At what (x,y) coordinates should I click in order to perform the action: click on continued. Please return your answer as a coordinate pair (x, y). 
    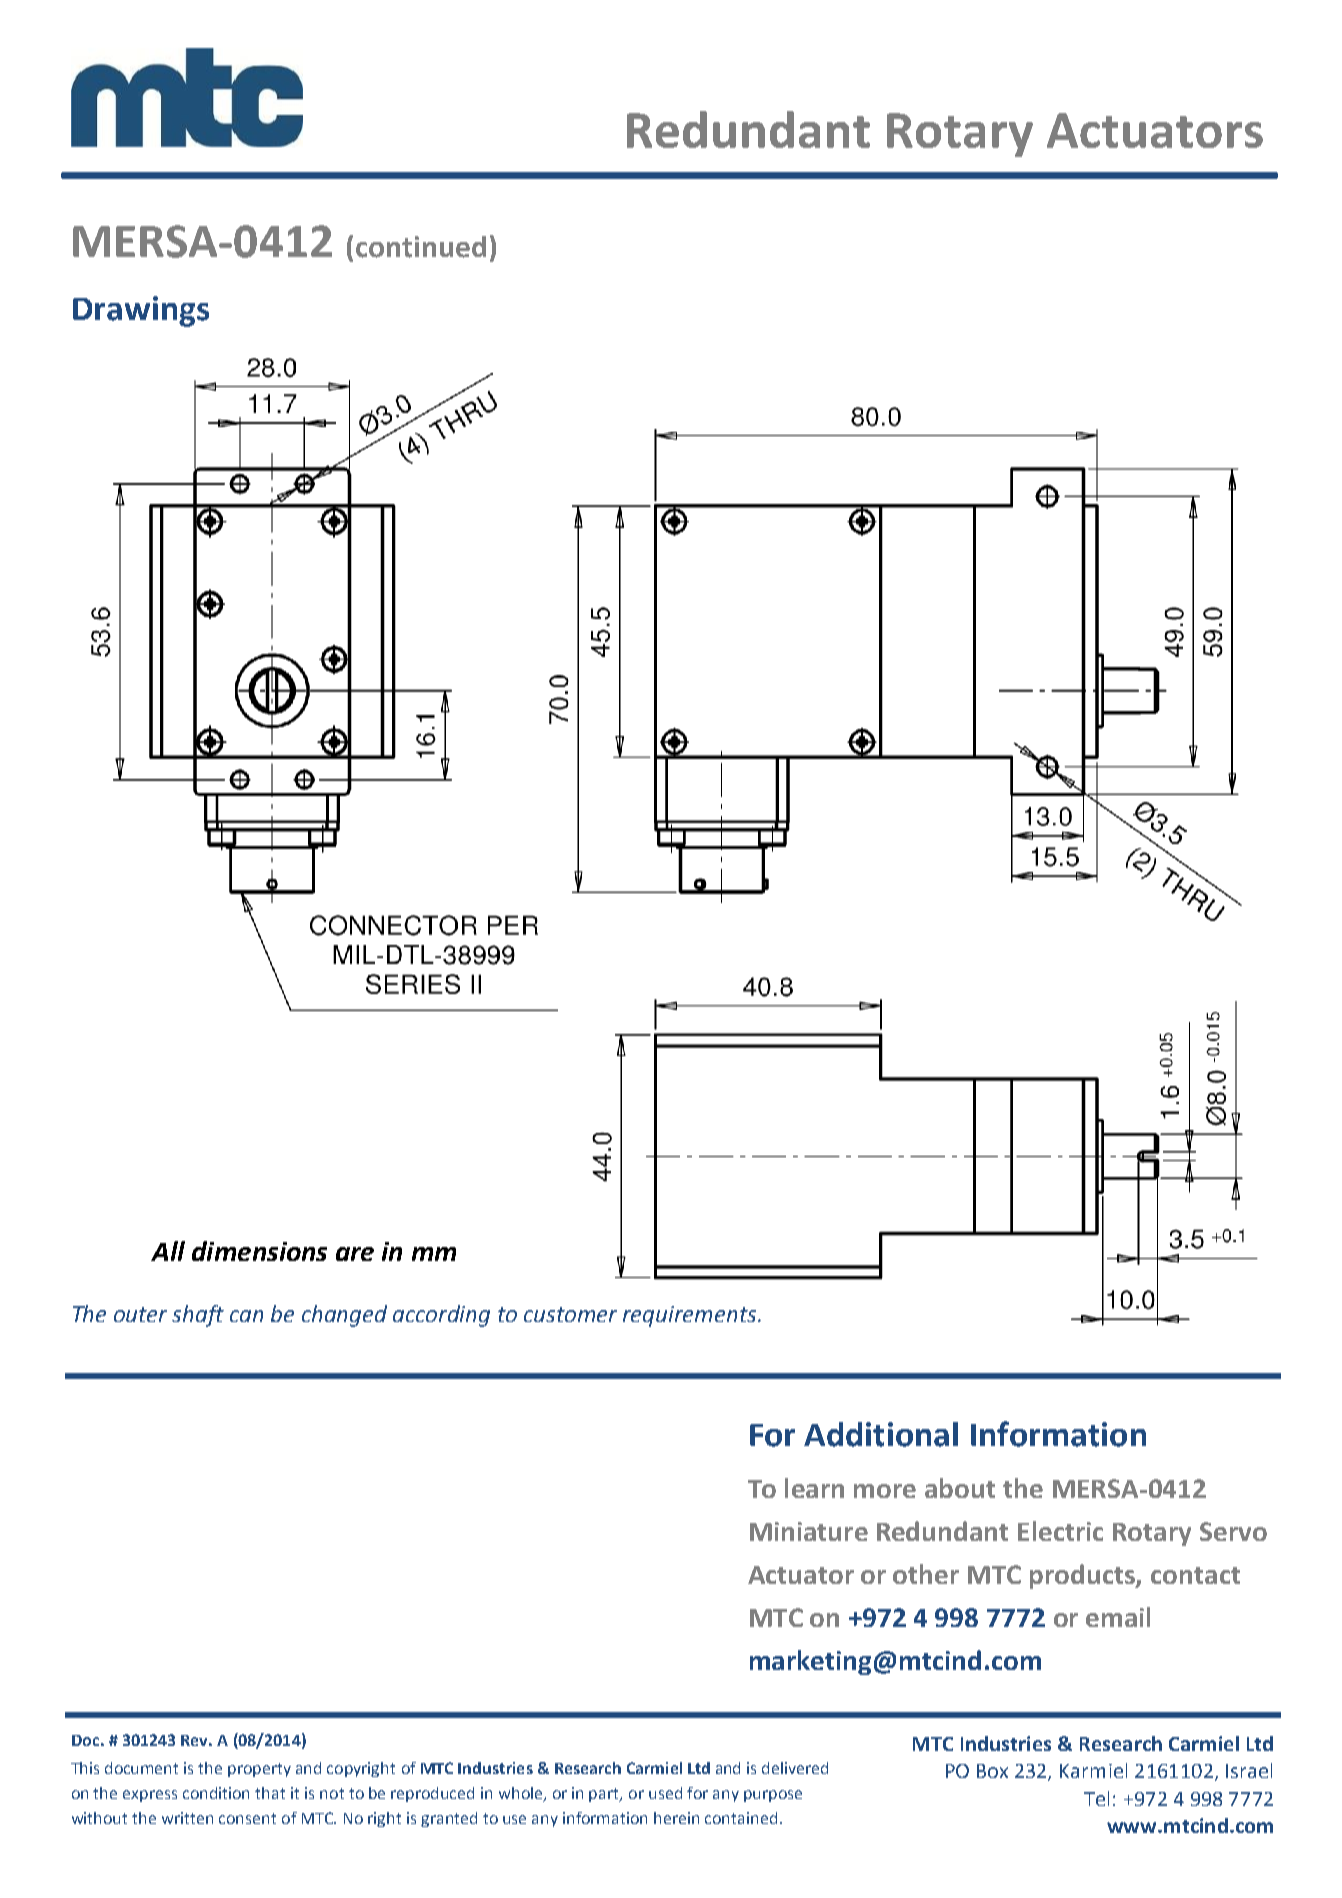
    Looking at the image, I should click on (421, 247).
